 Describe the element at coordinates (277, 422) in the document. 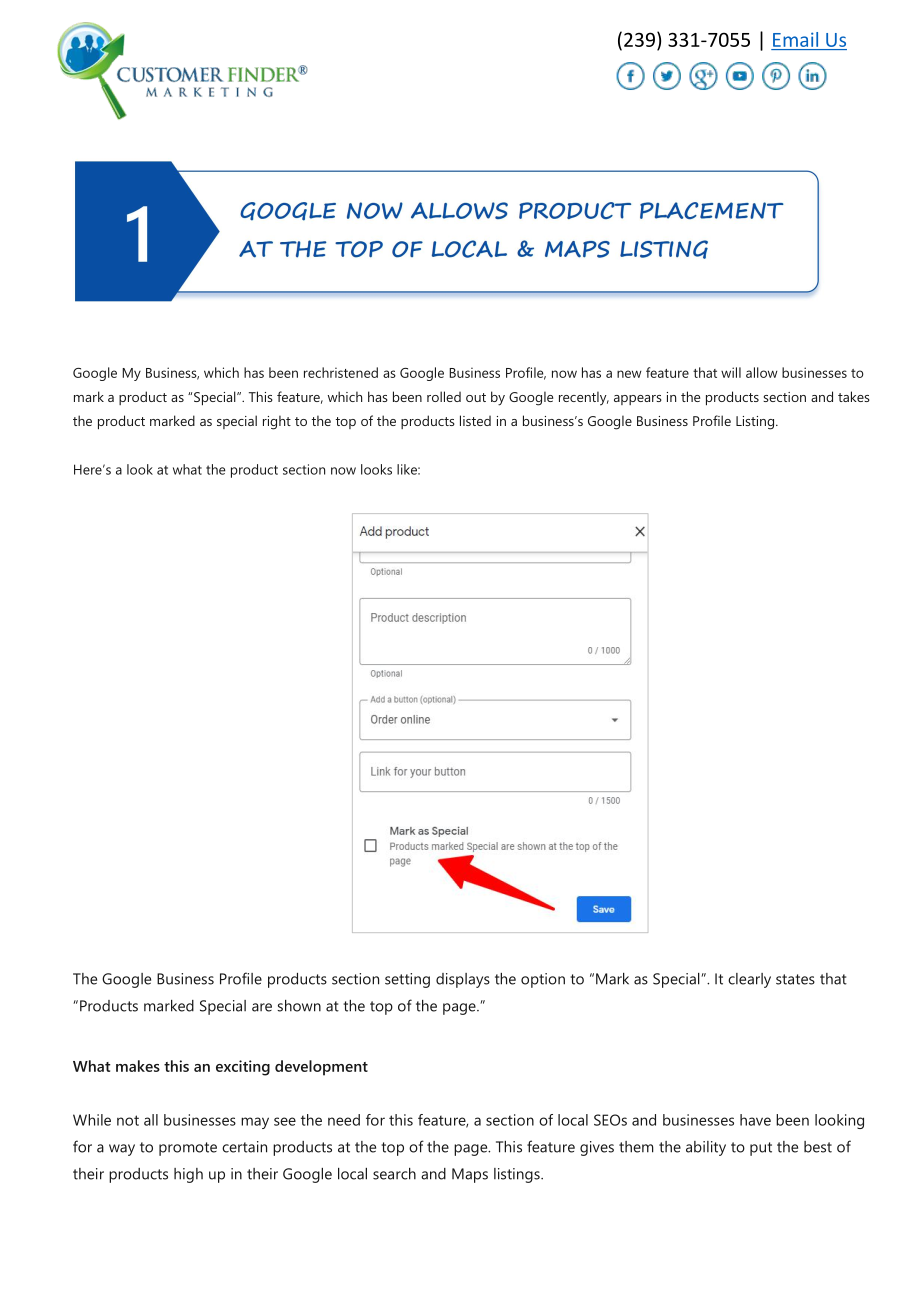

I see `right` at that location.
